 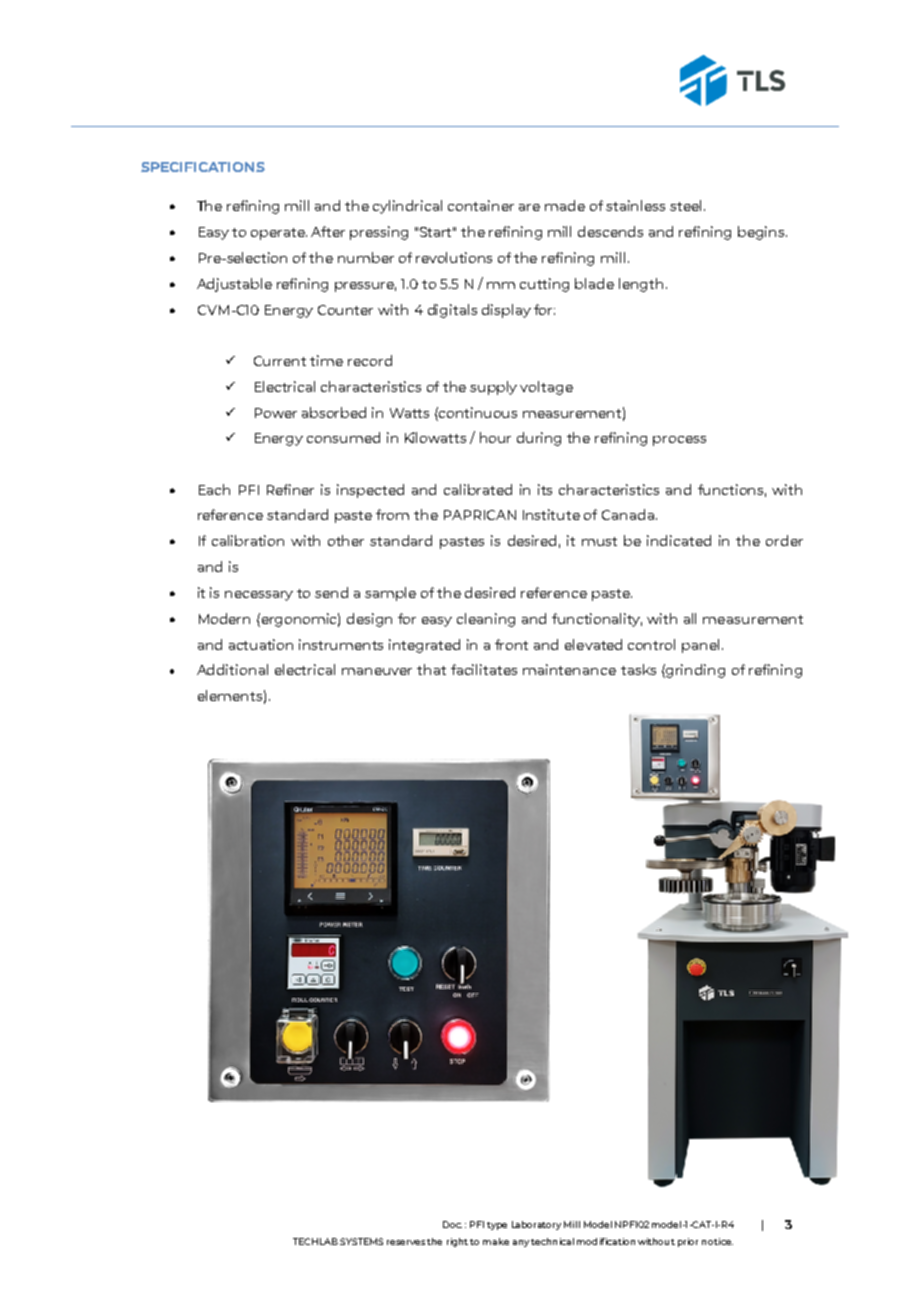 I want to click on SYSTEMS, so click(x=361, y=1241).
